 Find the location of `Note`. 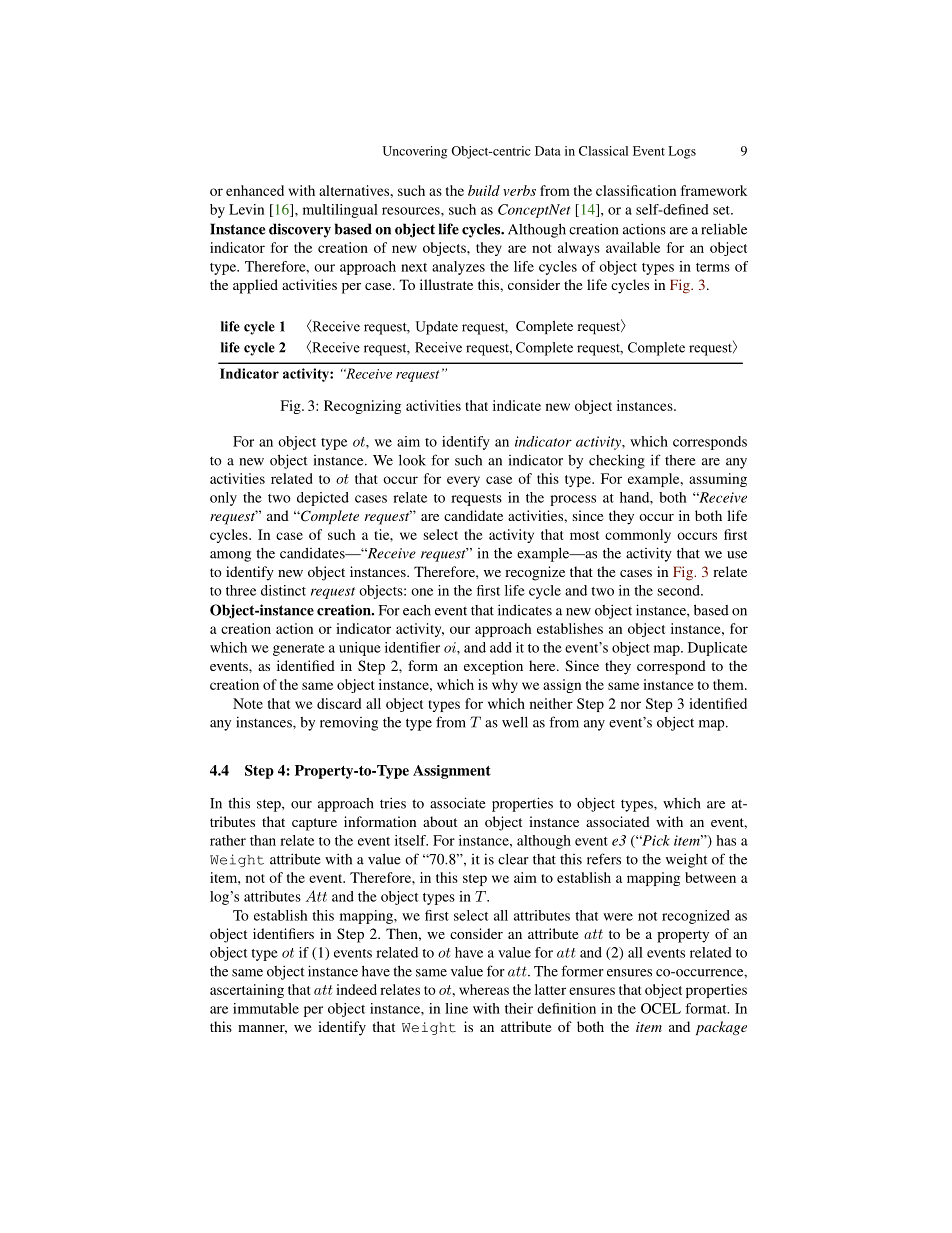

Note is located at coordinates (248, 703).
